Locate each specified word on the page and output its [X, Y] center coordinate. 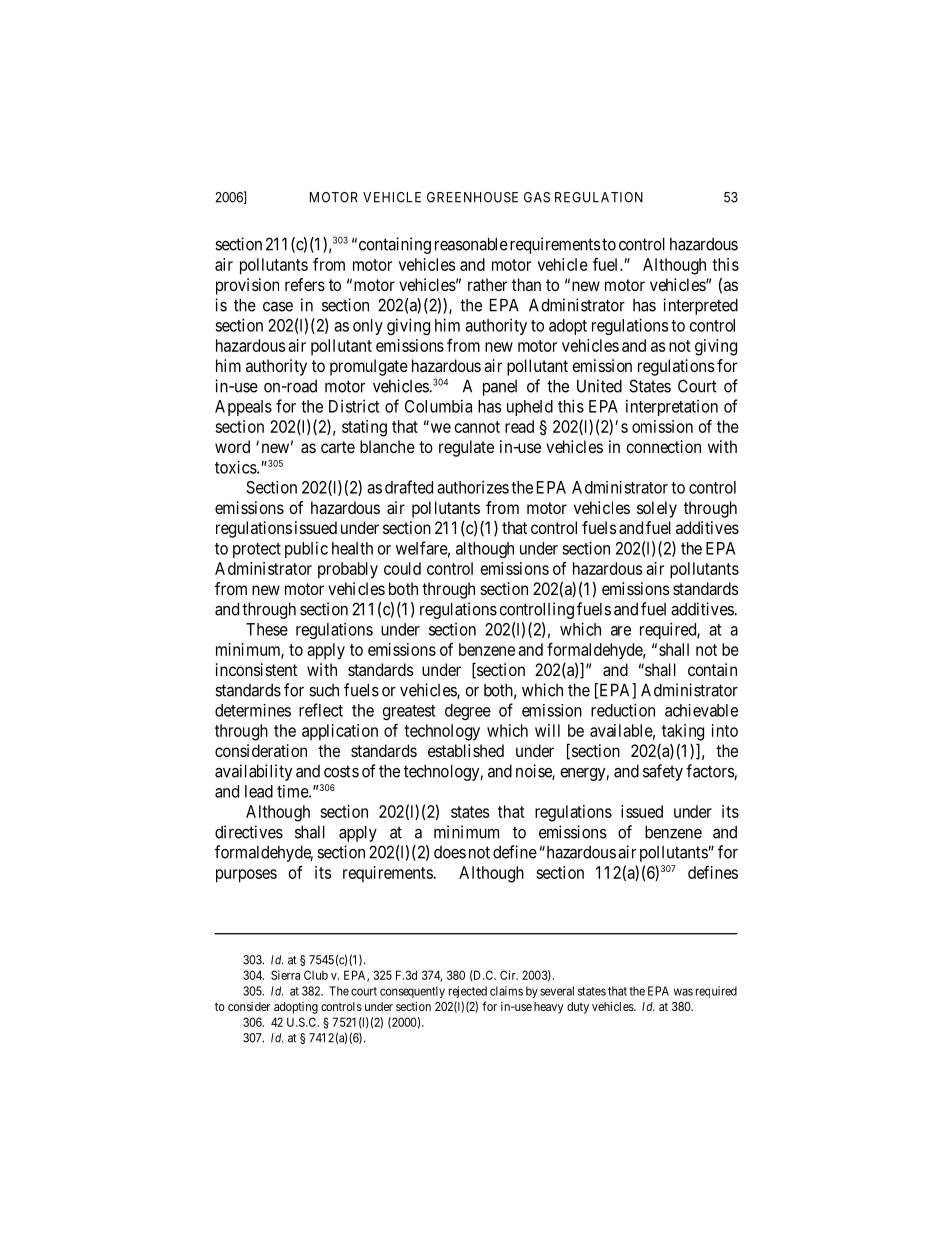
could [402, 568]
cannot [477, 427]
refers [305, 284]
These [267, 629]
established [466, 750]
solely [657, 509]
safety [663, 772]
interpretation [672, 408]
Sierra [285, 975]
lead [259, 791]
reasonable [471, 244]
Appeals [243, 408]
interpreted [700, 306]
